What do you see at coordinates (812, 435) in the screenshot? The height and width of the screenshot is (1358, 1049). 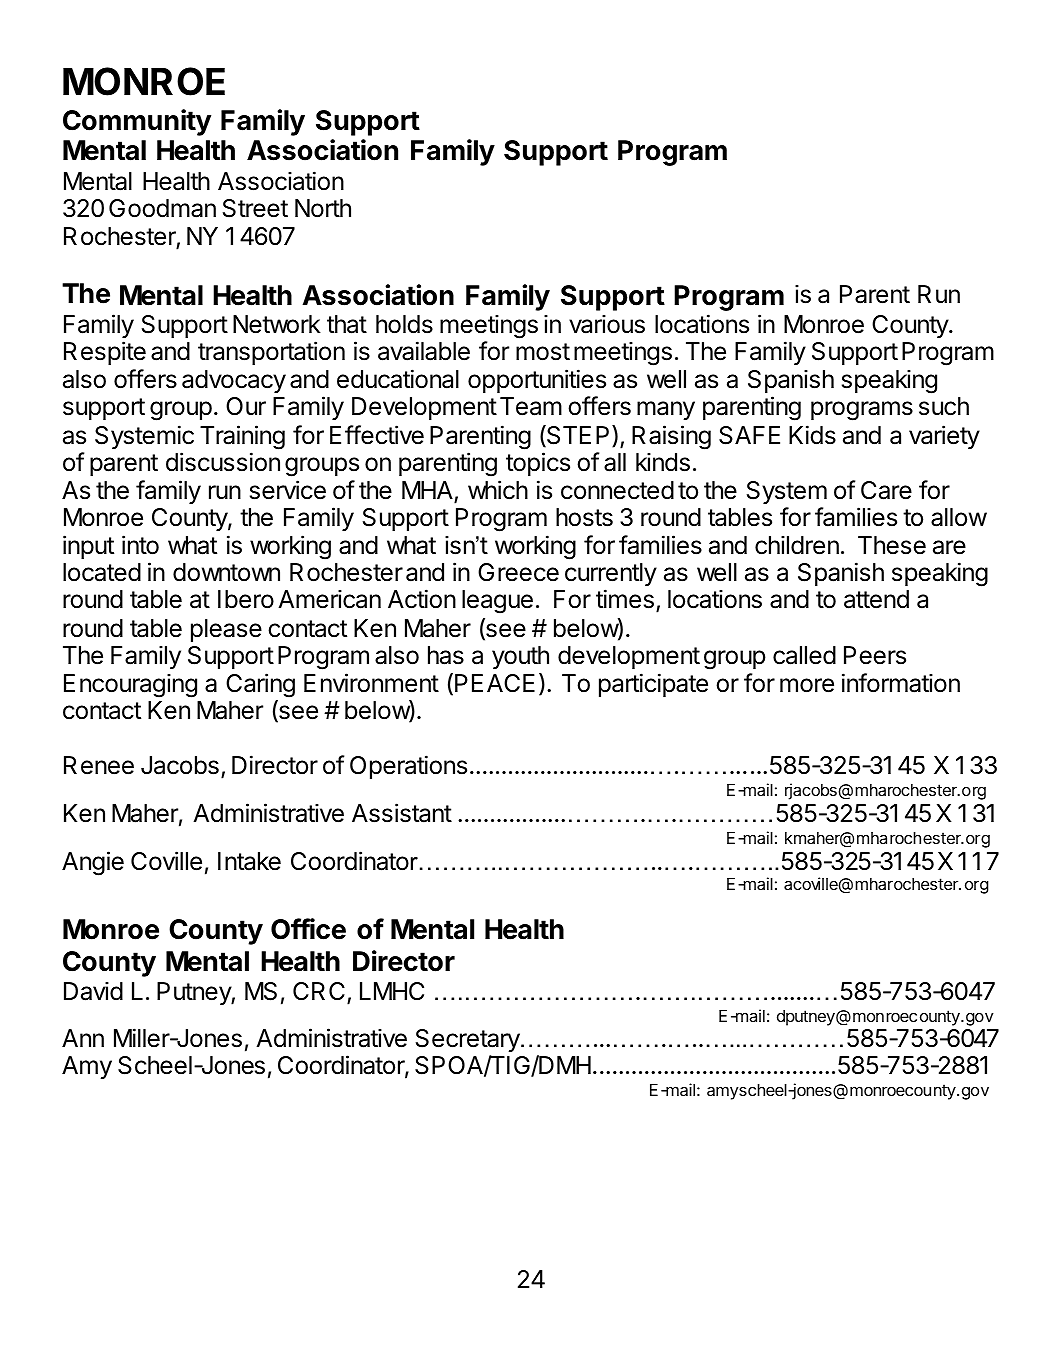 I see `Kids` at bounding box center [812, 435].
